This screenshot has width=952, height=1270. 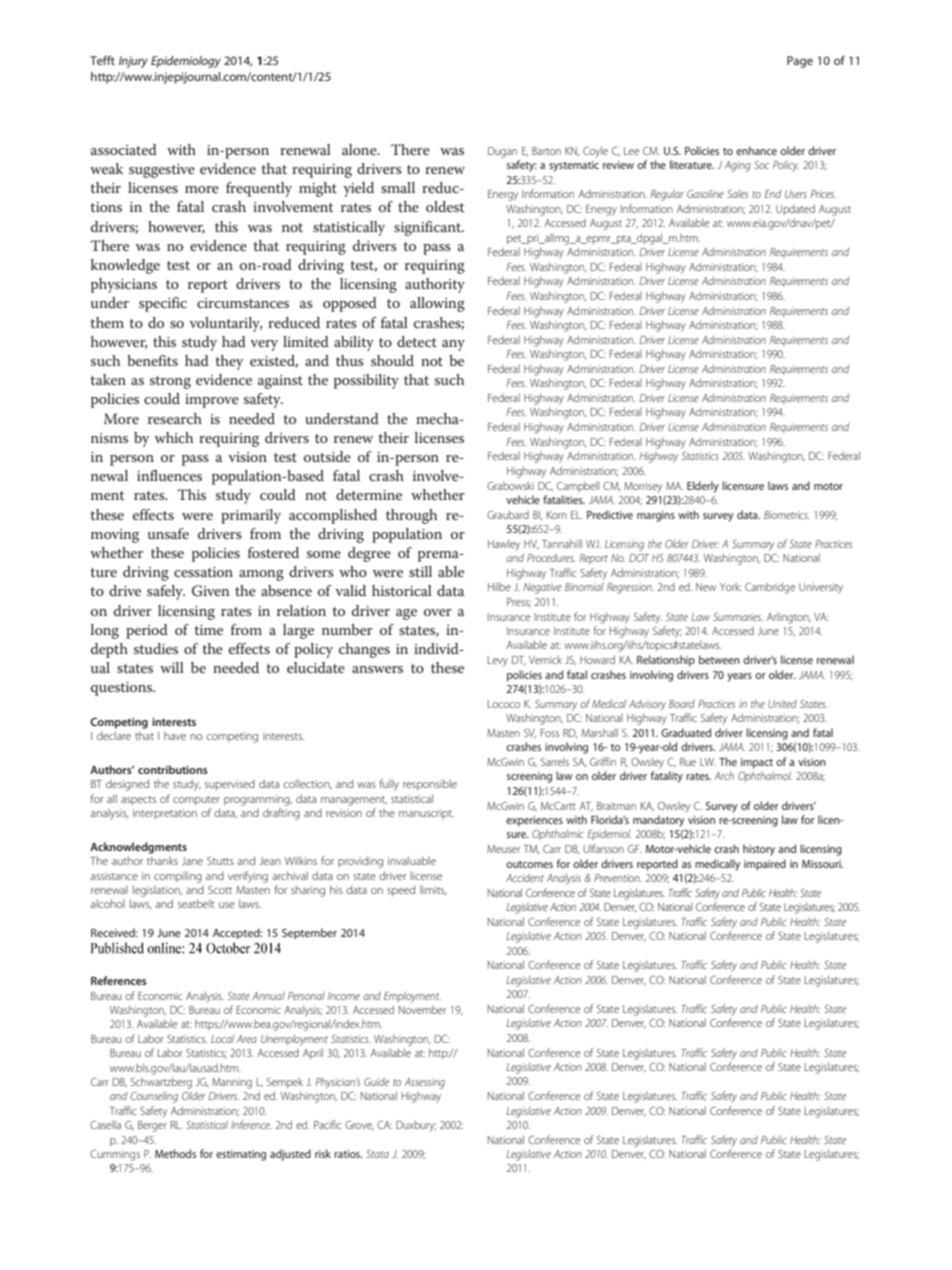 I want to click on Elderly, so click(x=703, y=487).
